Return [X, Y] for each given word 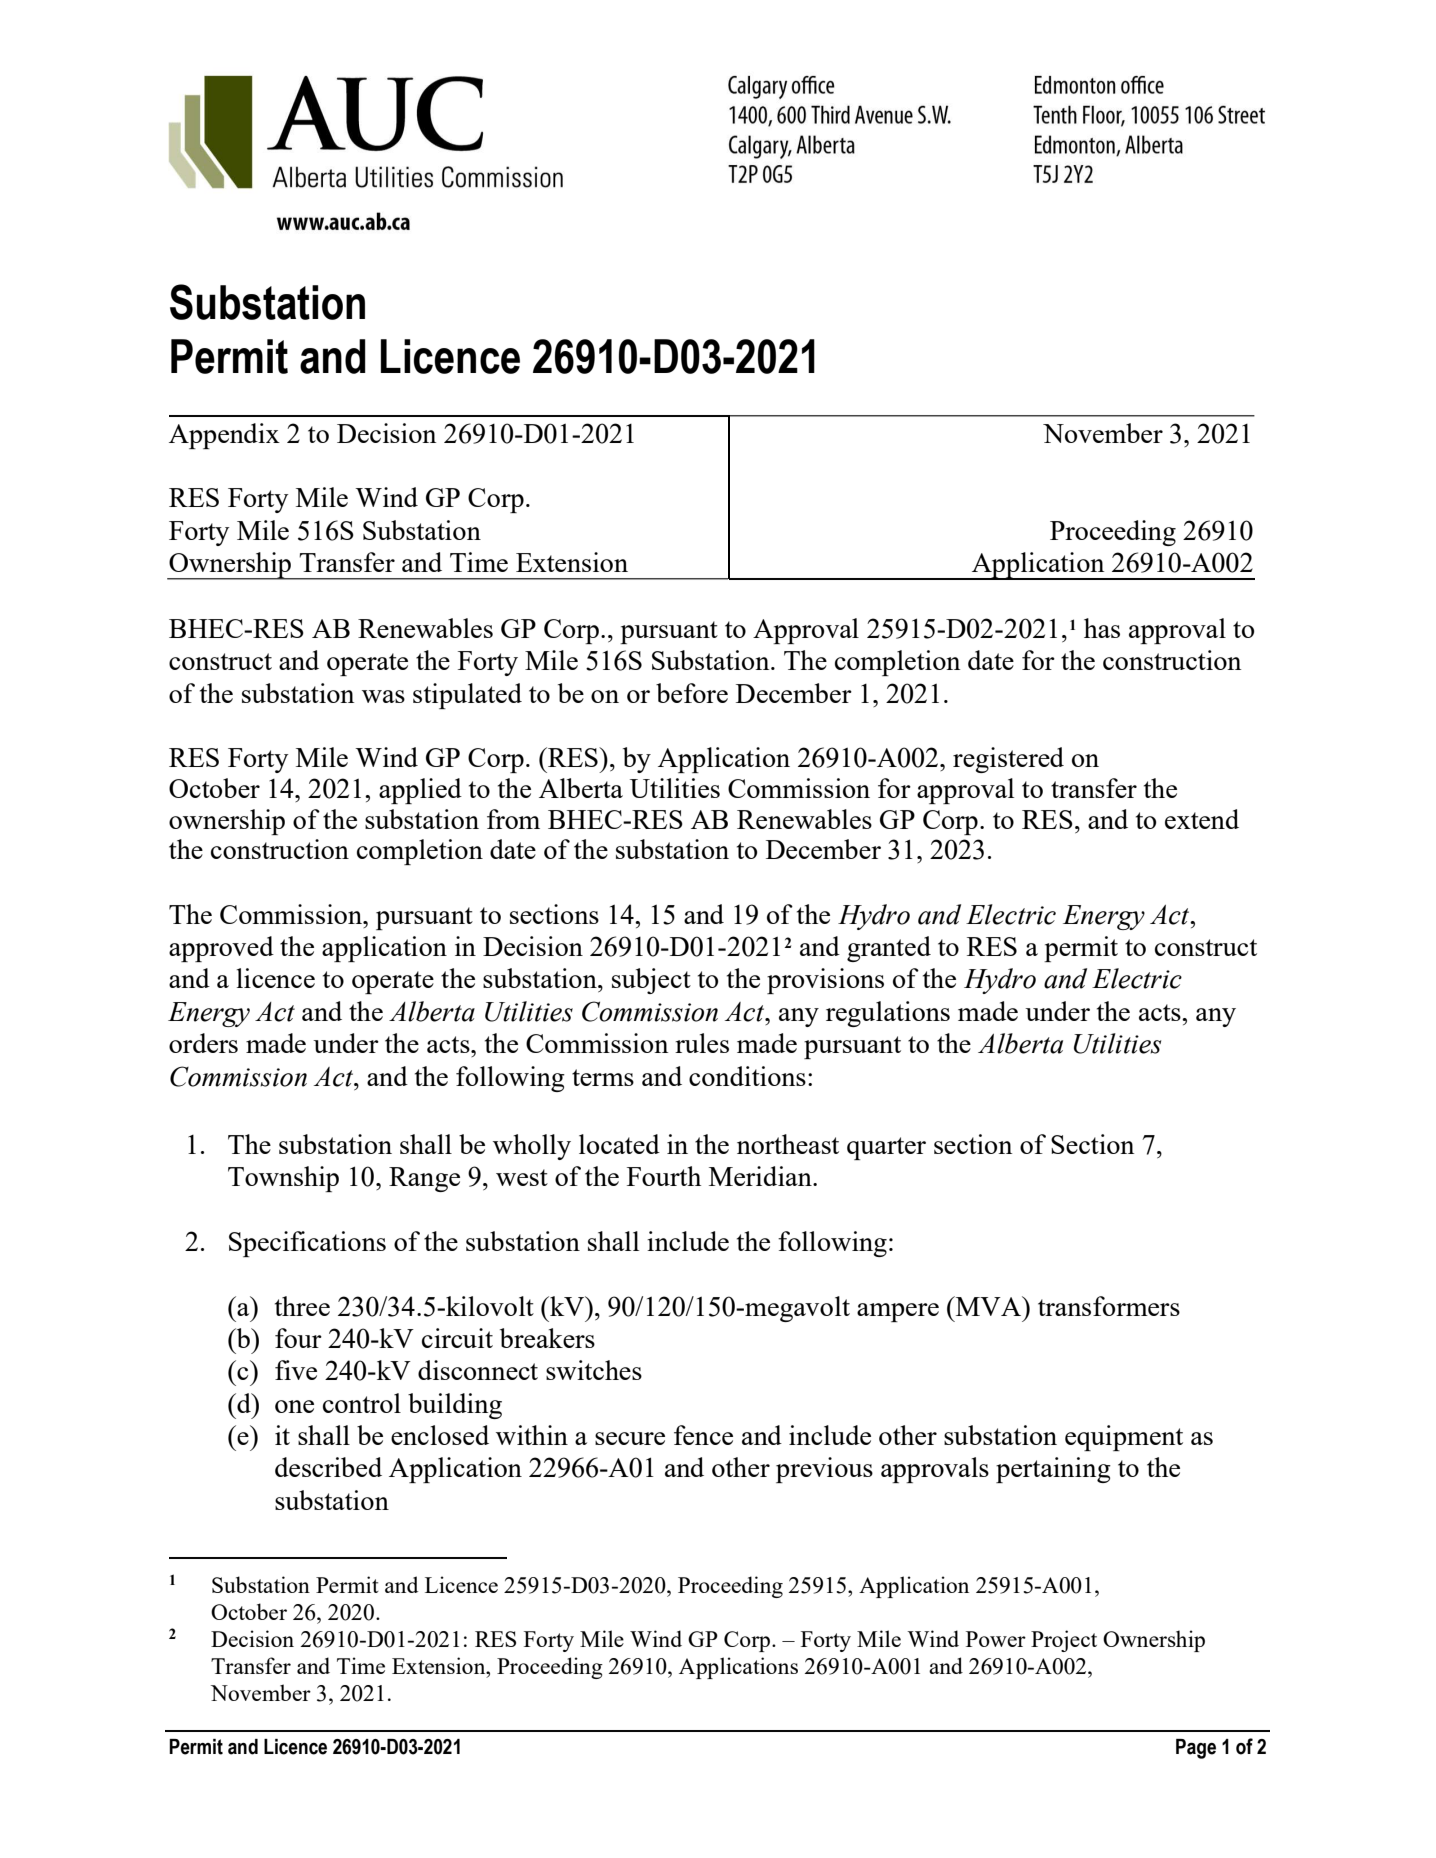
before [692, 693]
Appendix [224, 436]
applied [420, 791]
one [294, 1406]
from [513, 819]
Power [996, 1639]
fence [703, 1435]
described [328, 1467]
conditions [747, 1076]
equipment [1124, 1438]
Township [283, 1179]
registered [1008, 760]
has [1102, 628]
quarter [886, 1148]
